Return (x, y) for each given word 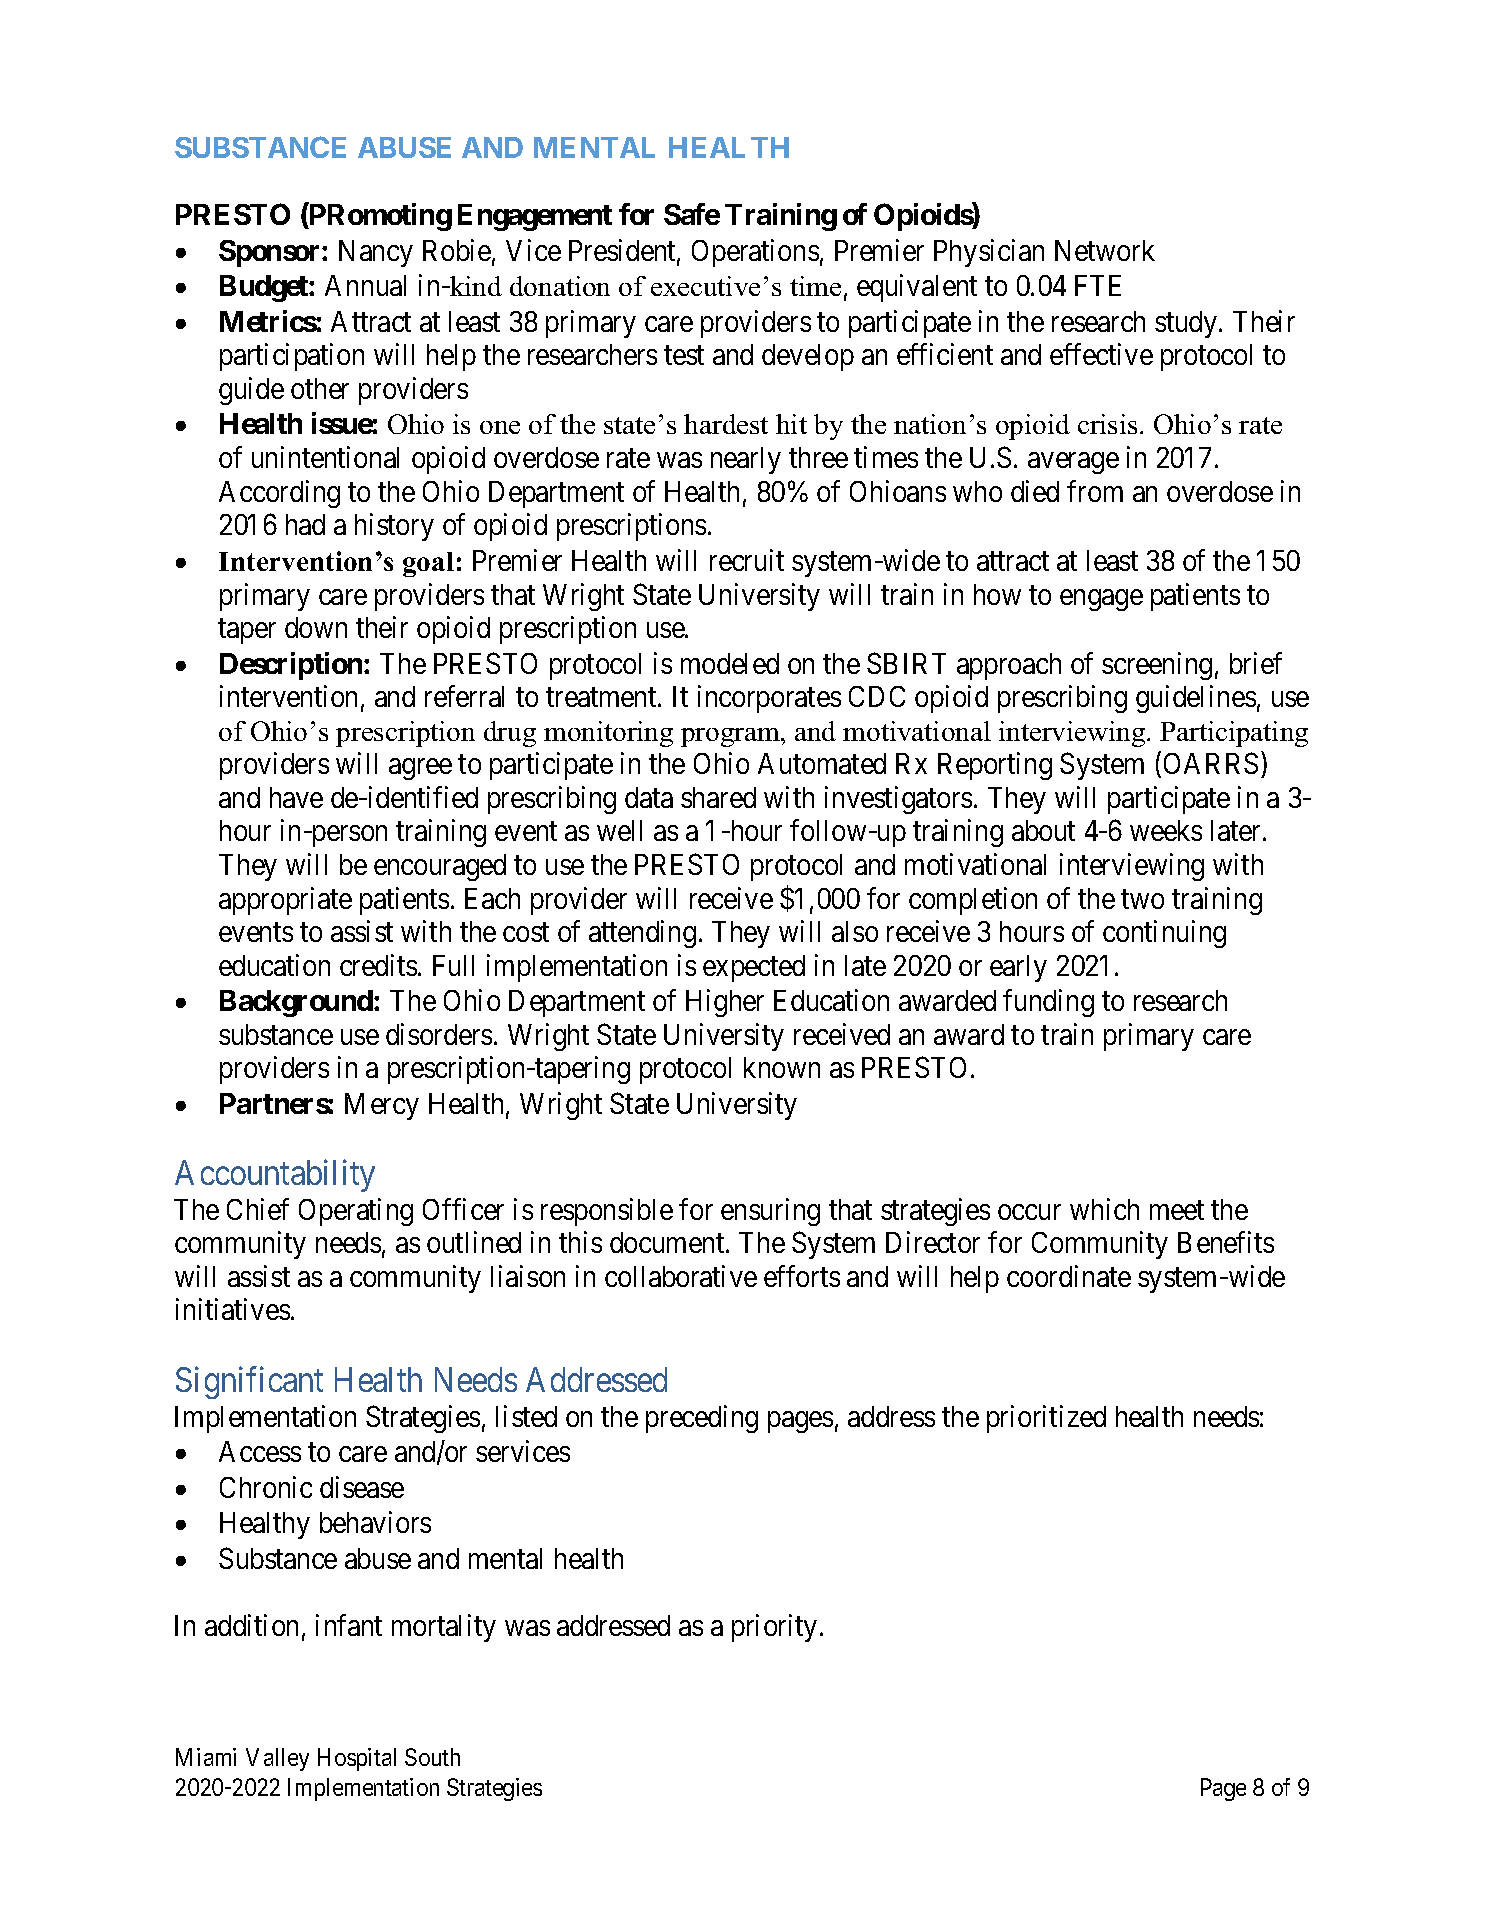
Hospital (357, 1759)
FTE (1098, 285)
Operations (755, 253)
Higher (725, 1003)
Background (297, 1003)
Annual (365, 285)
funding (1048, 1003)
